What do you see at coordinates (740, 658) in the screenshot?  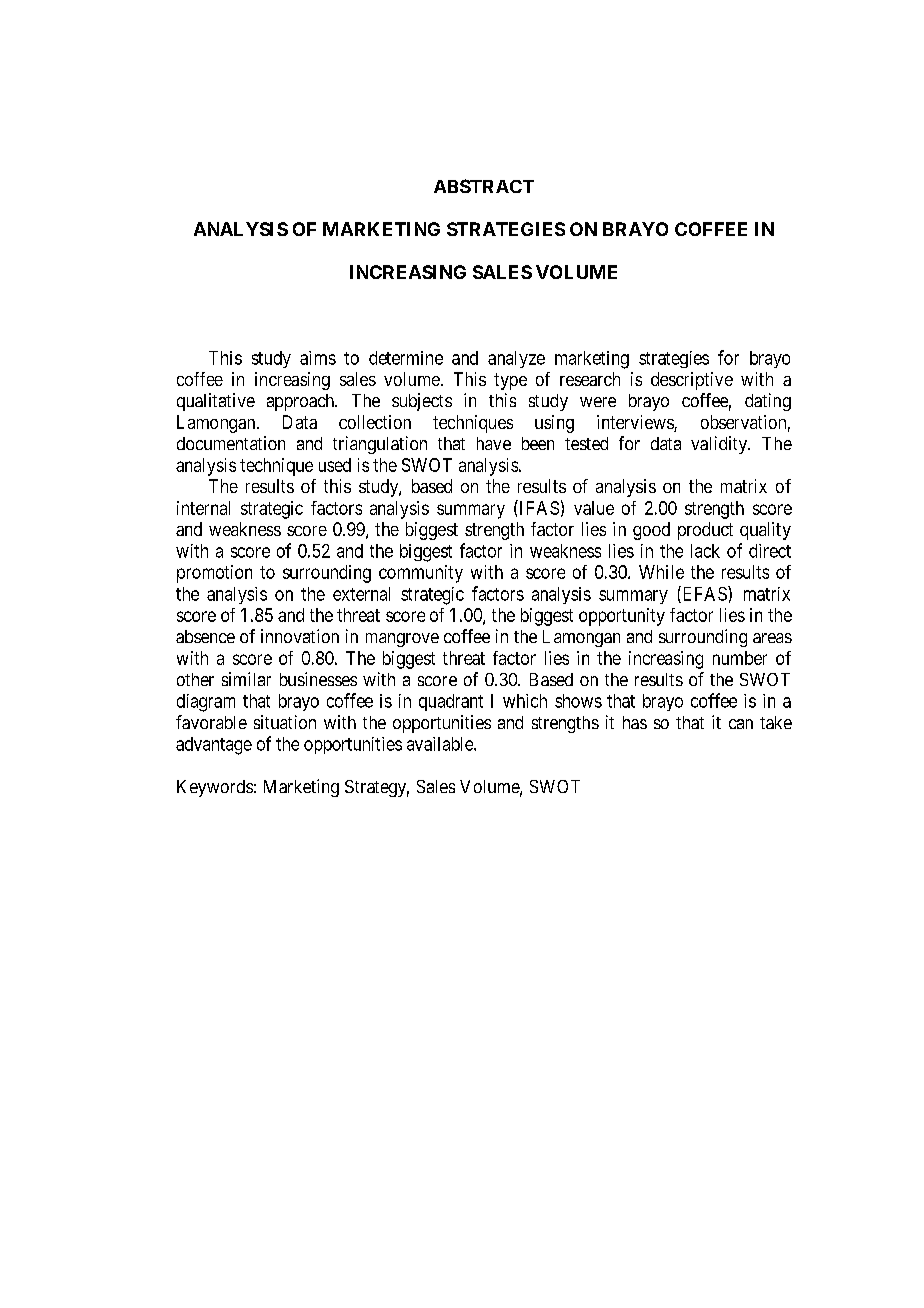 I see `number` at bounding box center [740, 658].
